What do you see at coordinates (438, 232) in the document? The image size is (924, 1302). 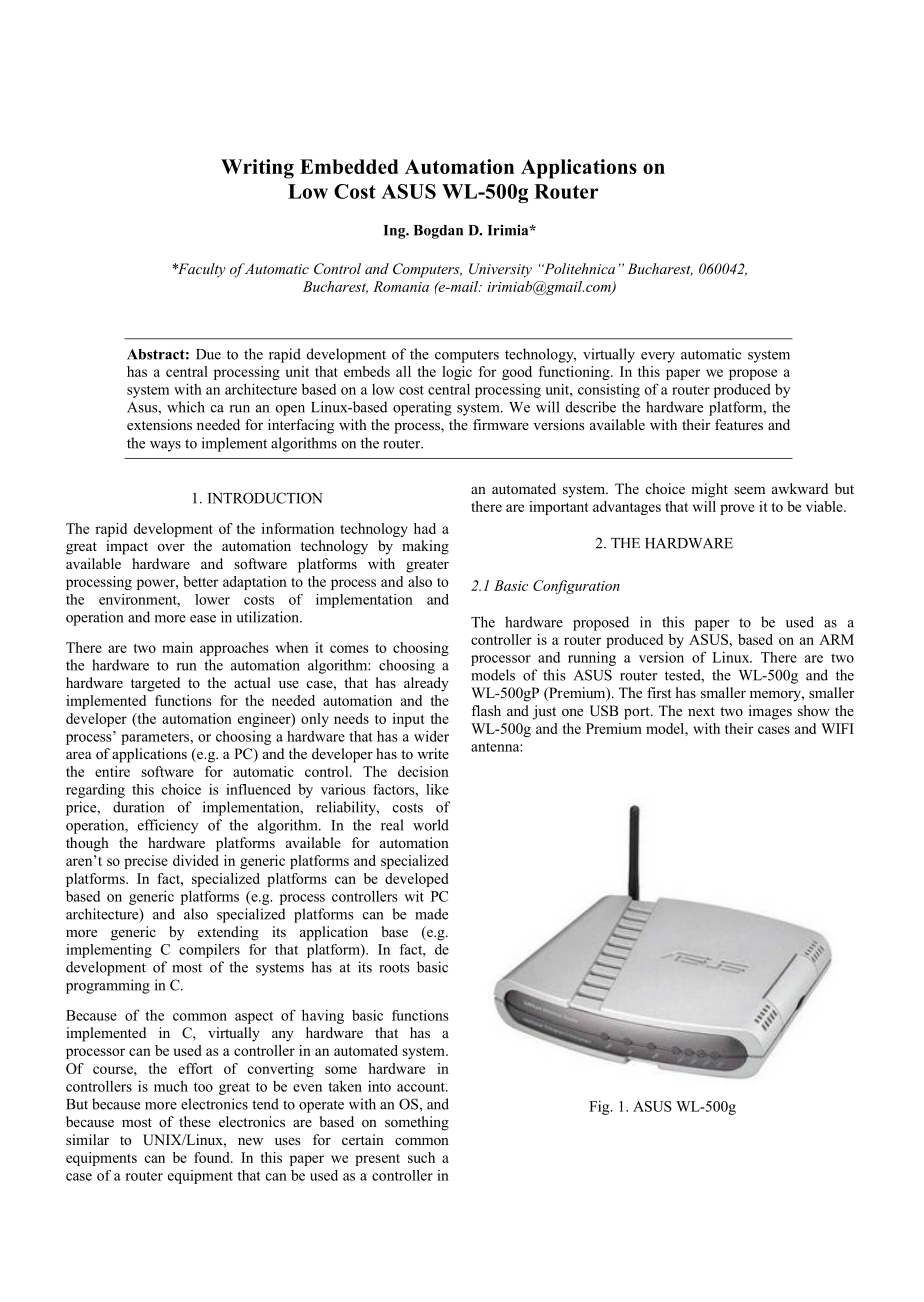 I see `Bogdan` at bounding box center [438, 232].
